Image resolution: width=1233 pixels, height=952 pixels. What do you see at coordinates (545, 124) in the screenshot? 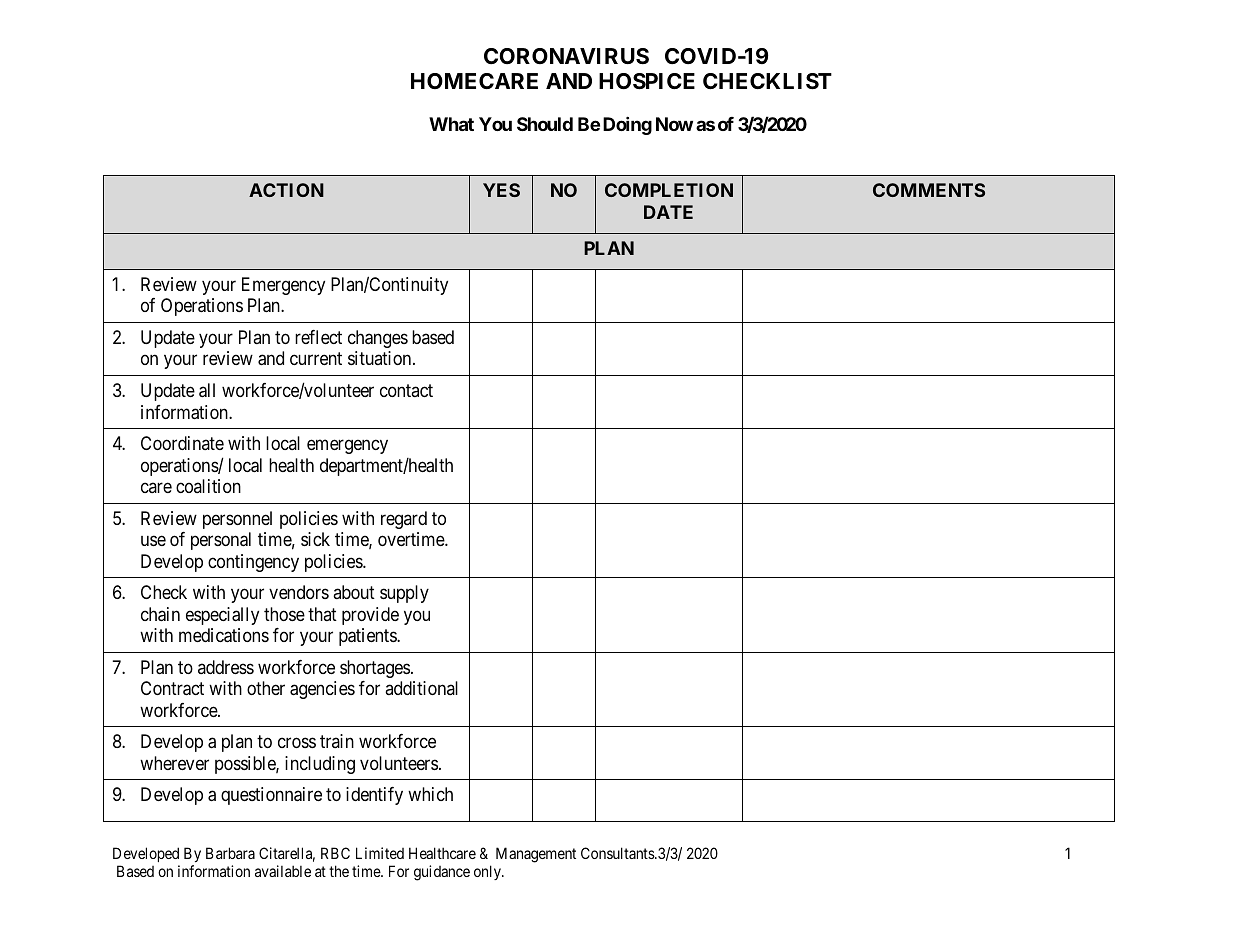
I see `Should` at bounding box center [545, 124].
